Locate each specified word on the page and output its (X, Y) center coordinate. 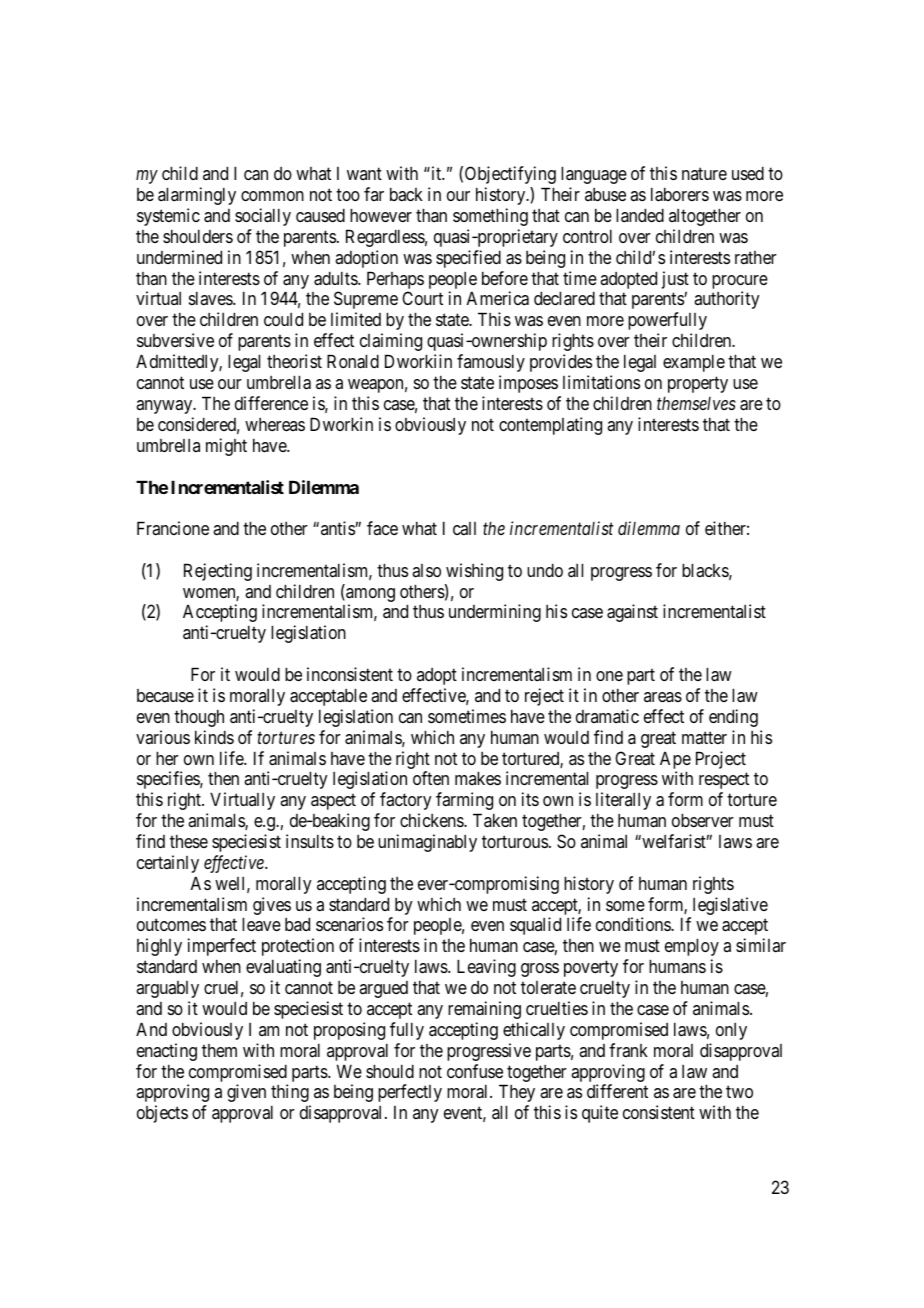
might (226, 447)
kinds (214, 737)
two (739, 1092)
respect (724, 781)
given (246, 1093)
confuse (475, 1071)
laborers (680, 194)
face (382, 528)
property (698, 384)
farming (464, 801)
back (406, 194)
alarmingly (197, 196)
